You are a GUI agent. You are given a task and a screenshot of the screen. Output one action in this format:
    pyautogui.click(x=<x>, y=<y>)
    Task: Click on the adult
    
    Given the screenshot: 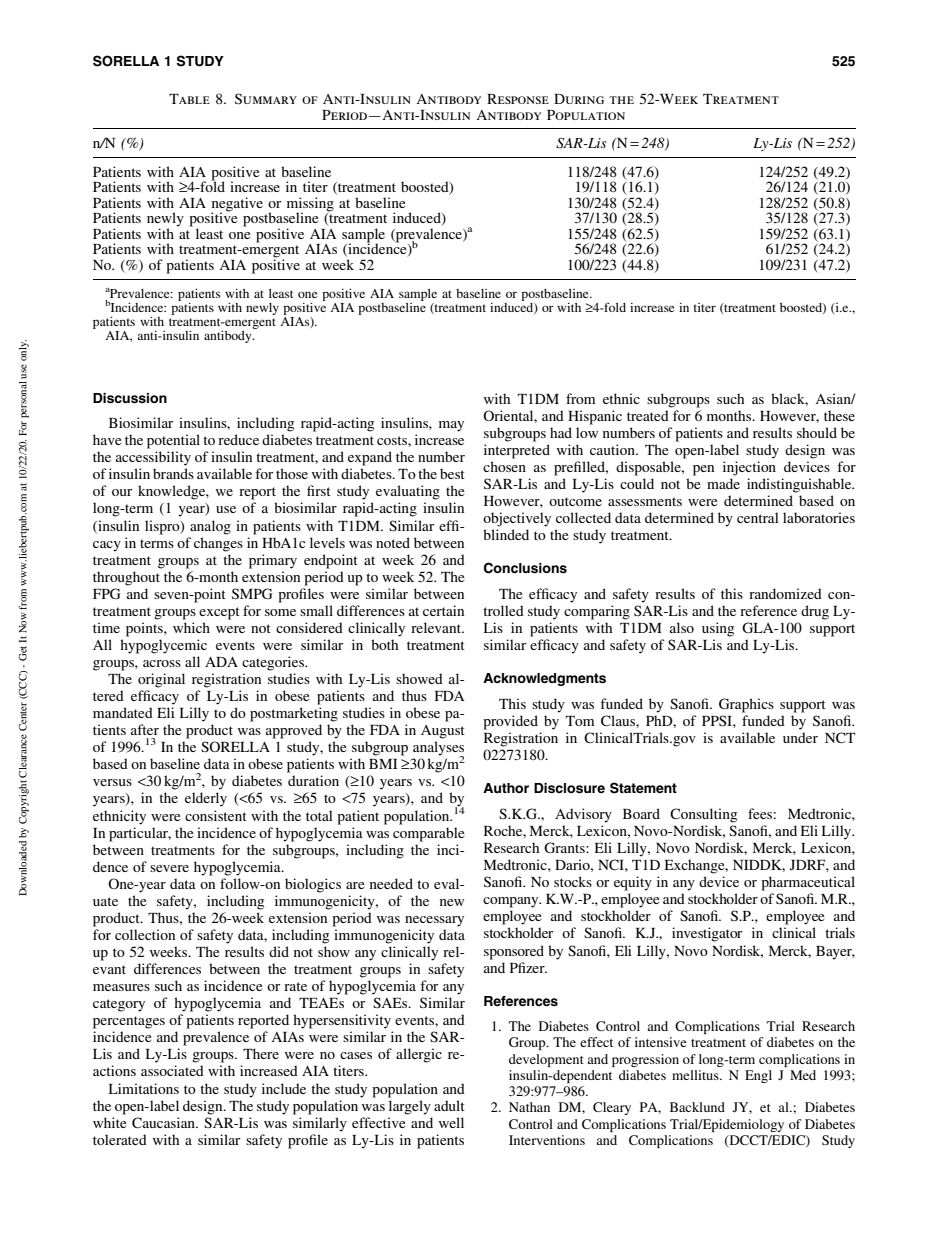 What is the action you would take?
    pyautogui.click(x=449, y=1105)
